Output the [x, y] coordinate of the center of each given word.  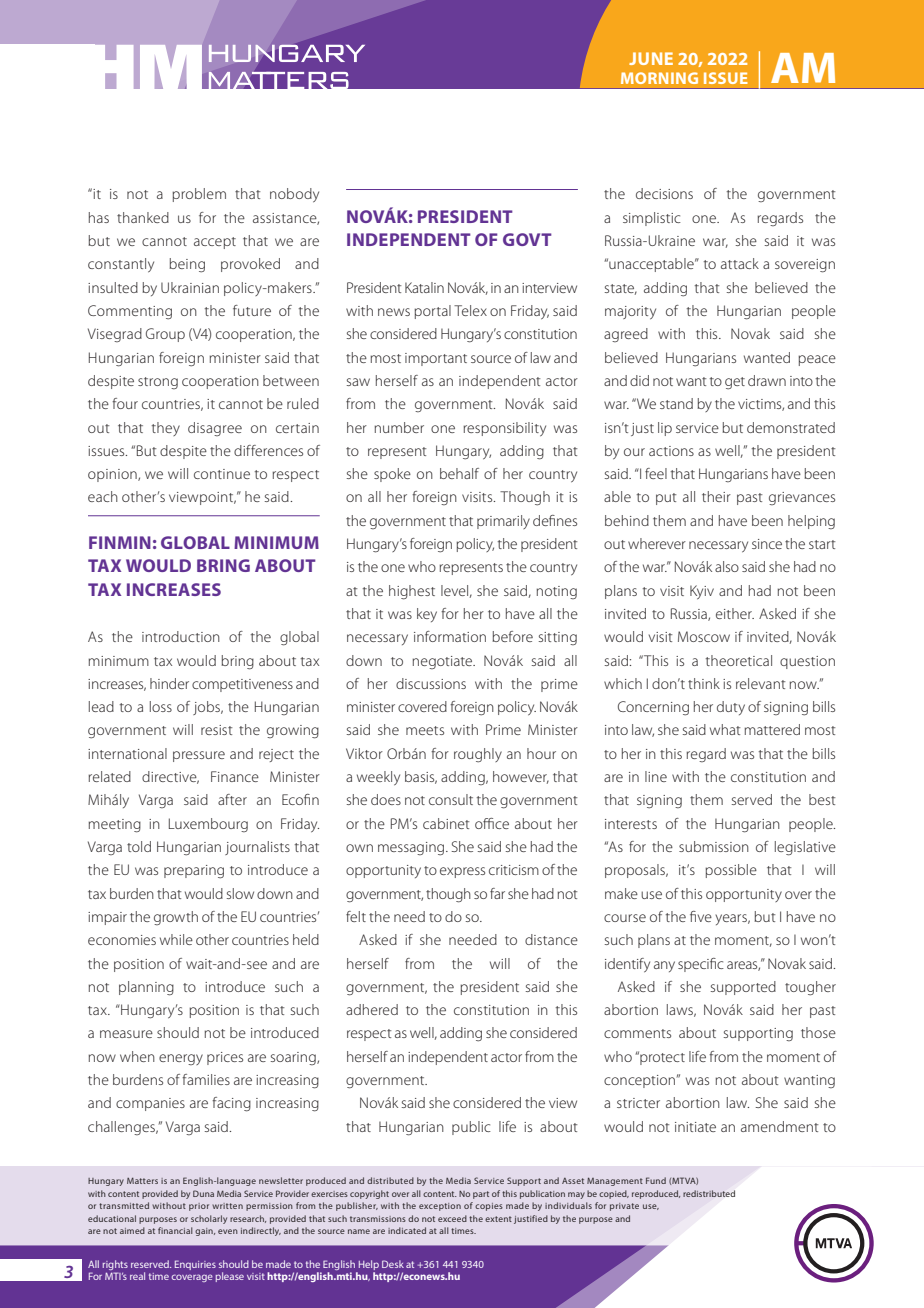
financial [175, 1230]
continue [222, 474]
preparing [194, 872]
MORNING [659, 78]
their [716, 496]
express [462, 872]
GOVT [527, 239]
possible [731, 871]
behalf [459, 473]
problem [199, 195]
